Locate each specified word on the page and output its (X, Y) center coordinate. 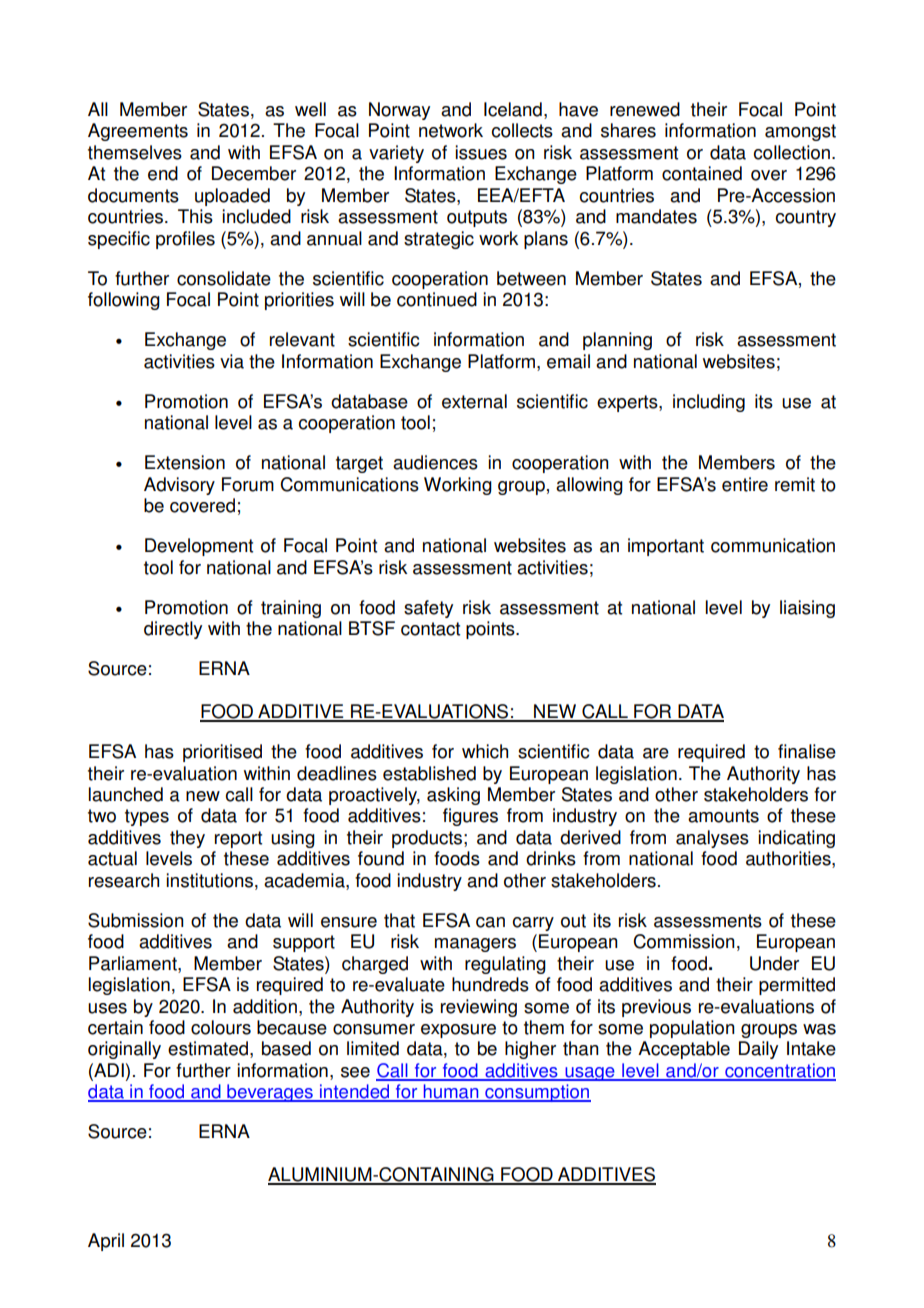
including (709, 403)
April (106, 1242)
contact (430, 629)
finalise (807, 751)
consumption (537, 1093)
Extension (185, 462)
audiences (435, 462)
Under (774, 963)
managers (475, 945)
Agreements (138, 132)
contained (702, 173)
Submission (136, 920)
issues (481, 152)
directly (173, 630)
